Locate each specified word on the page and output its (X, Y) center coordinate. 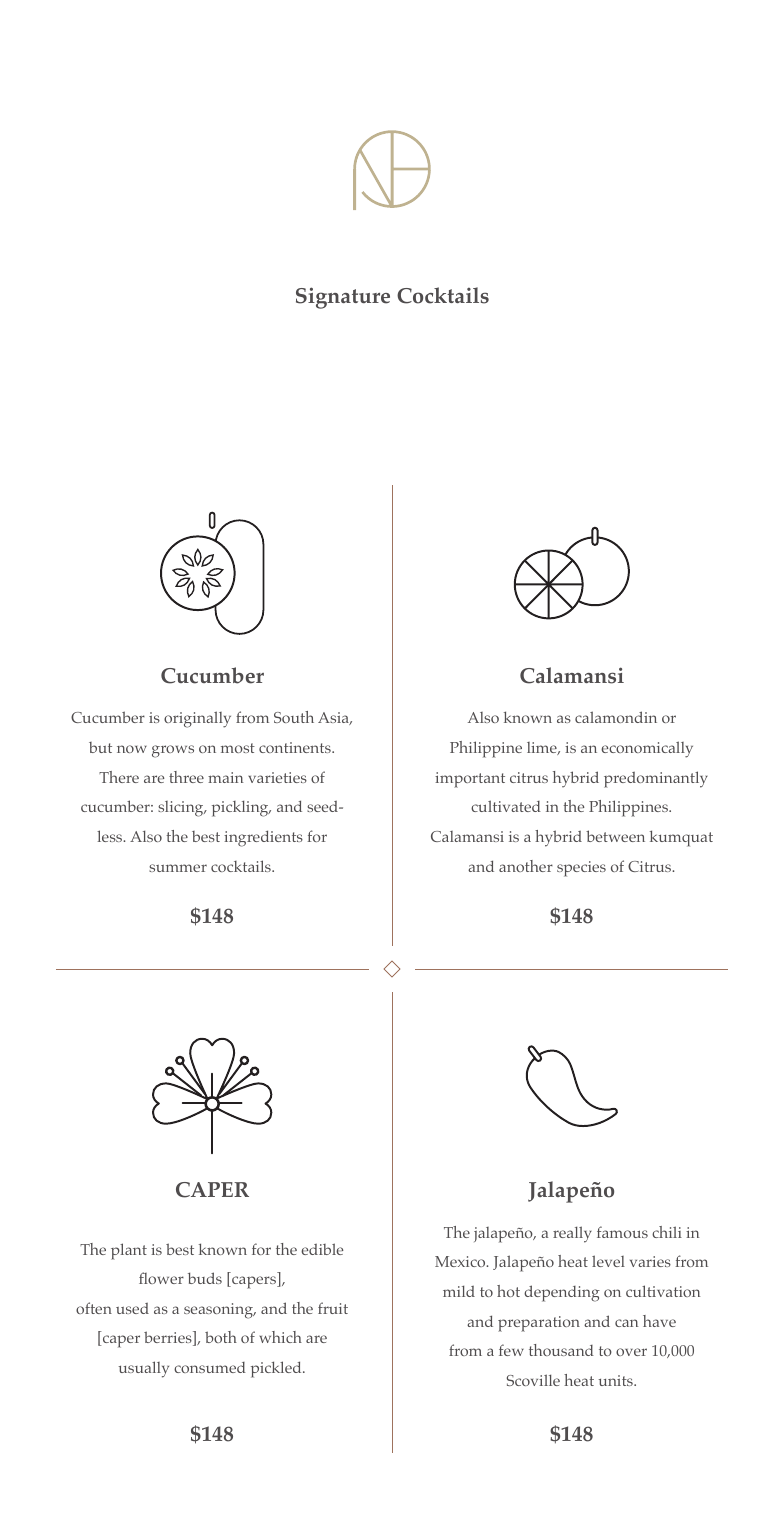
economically (647, 749)
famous (622, 1232)
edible (322, 1249)
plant (129, 1251)
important (470, 780)
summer (178, 868)
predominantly (656, 779)
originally (197, 719)
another (526, 866)
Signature (343, 298)
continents (296, 747)
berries (169, 1338)
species (581, 869)
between (615, 836)
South (294, 717)
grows (173, 751)
